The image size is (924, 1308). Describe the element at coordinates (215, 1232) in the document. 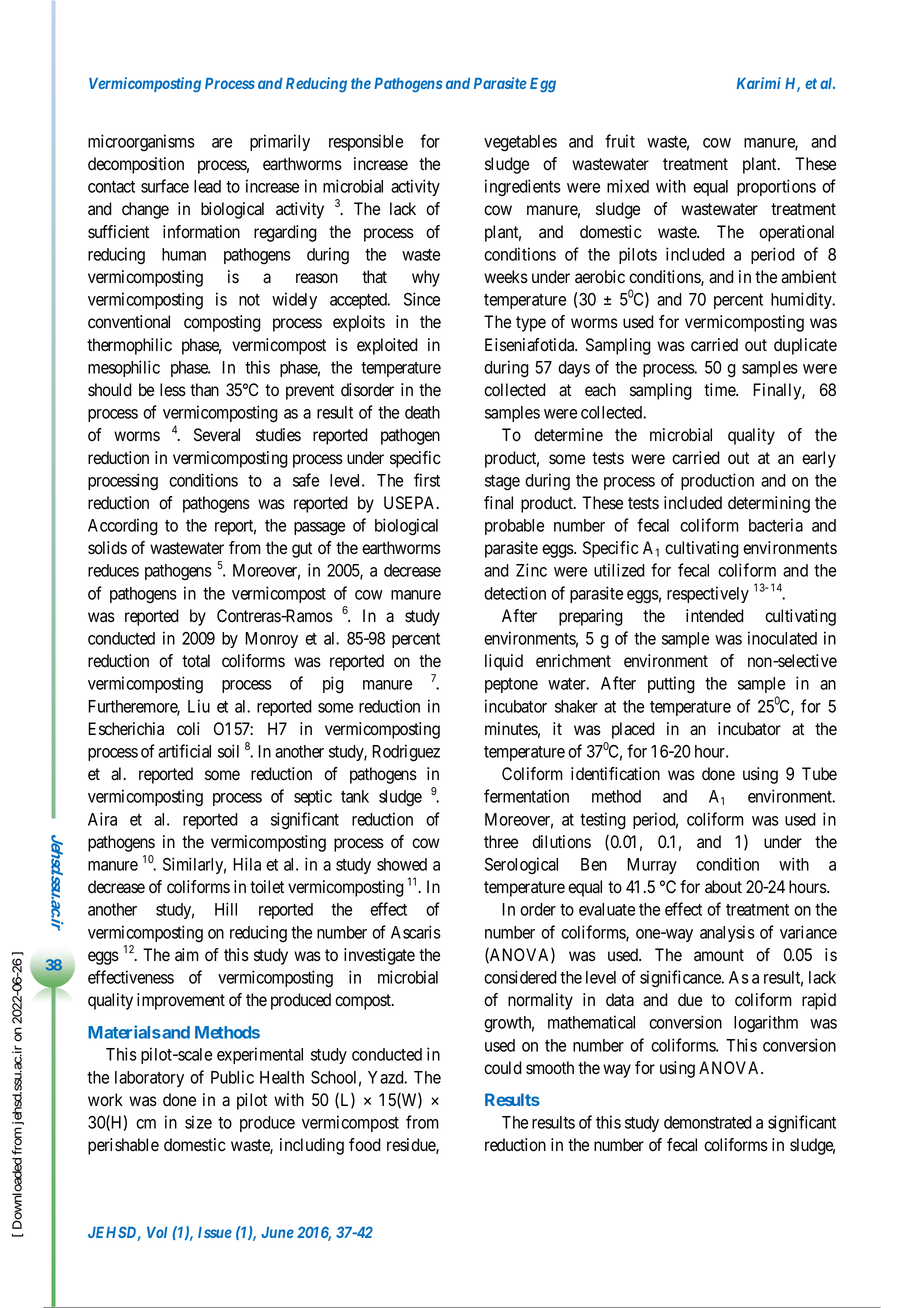

I see `Issue` at that location.
